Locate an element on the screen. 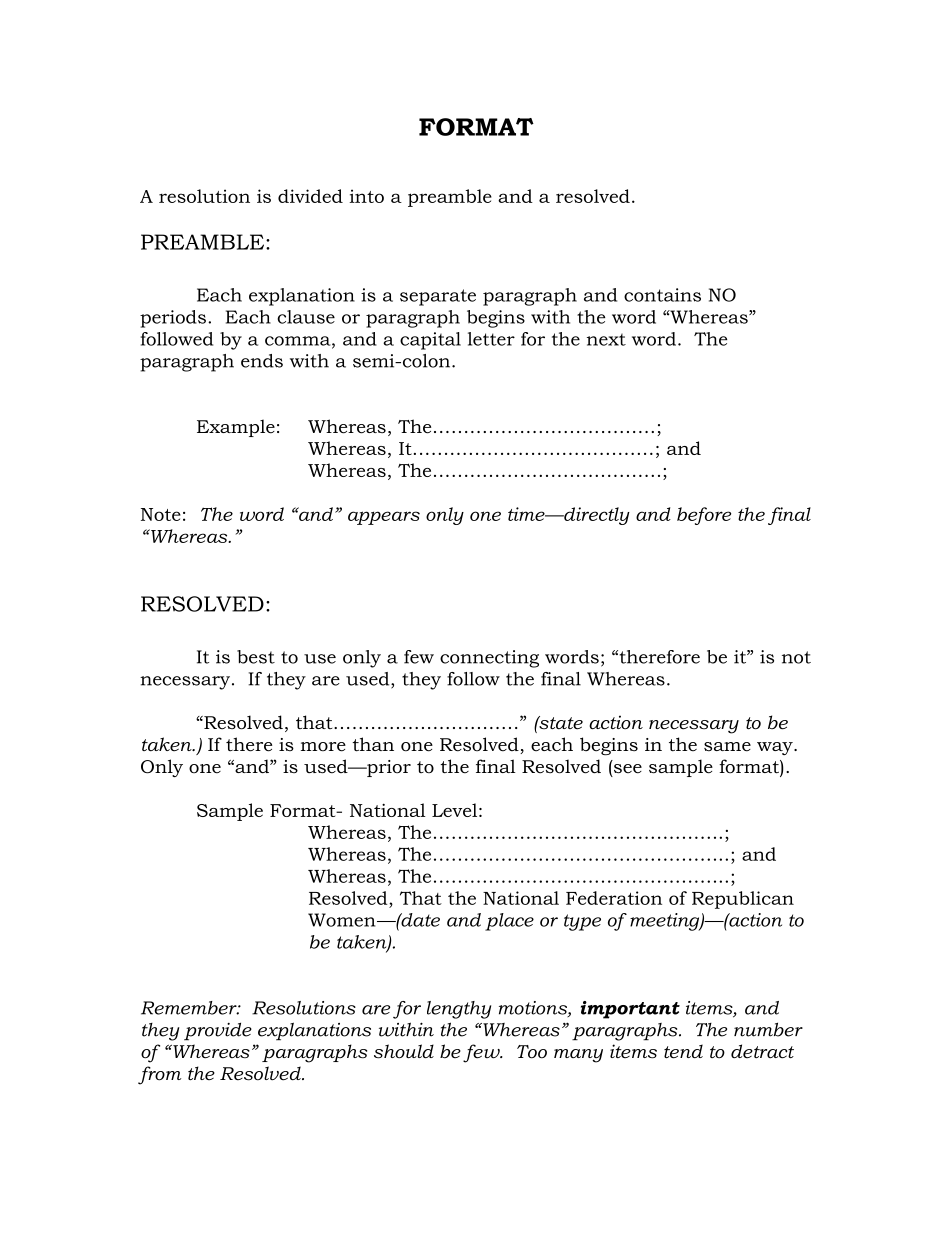 The height and width of the screenshot is (1233, 952). divided is located at coordinates (310, 196).
